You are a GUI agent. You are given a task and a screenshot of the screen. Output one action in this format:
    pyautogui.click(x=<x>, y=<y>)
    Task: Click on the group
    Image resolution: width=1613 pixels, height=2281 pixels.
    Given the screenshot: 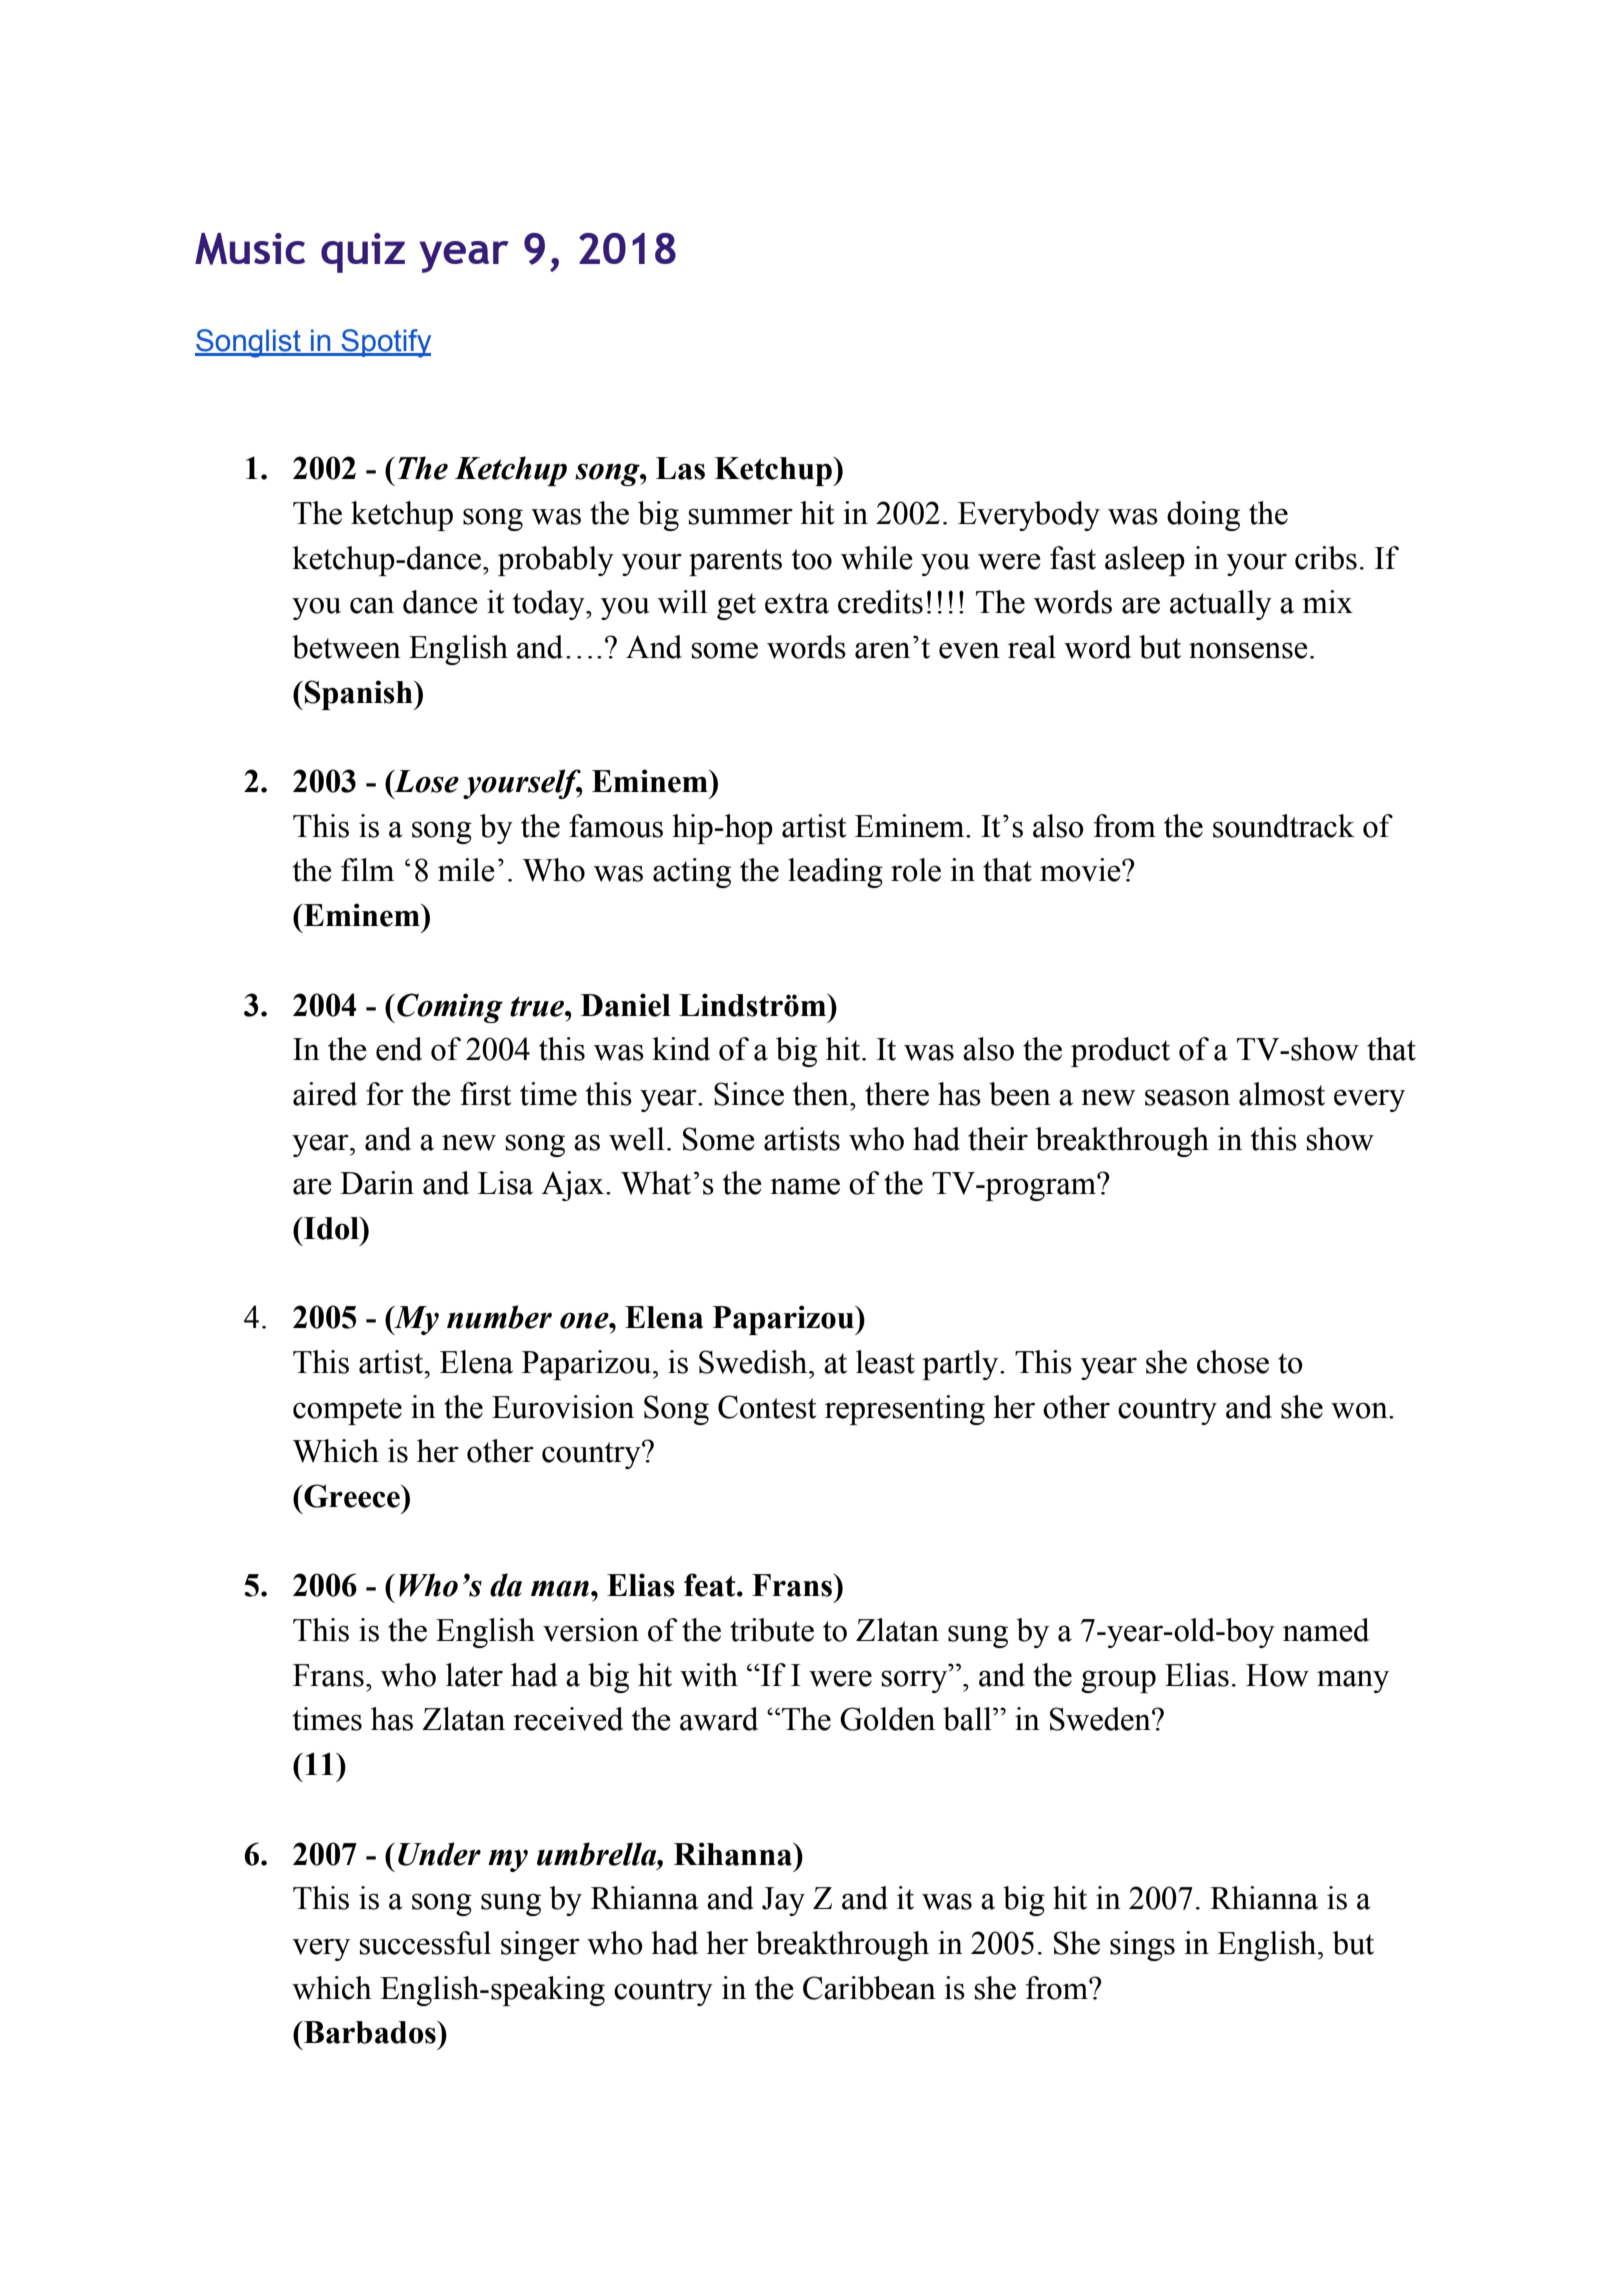 What is the action you would take?
    pyautogui.click(x=1118, y=1681)
